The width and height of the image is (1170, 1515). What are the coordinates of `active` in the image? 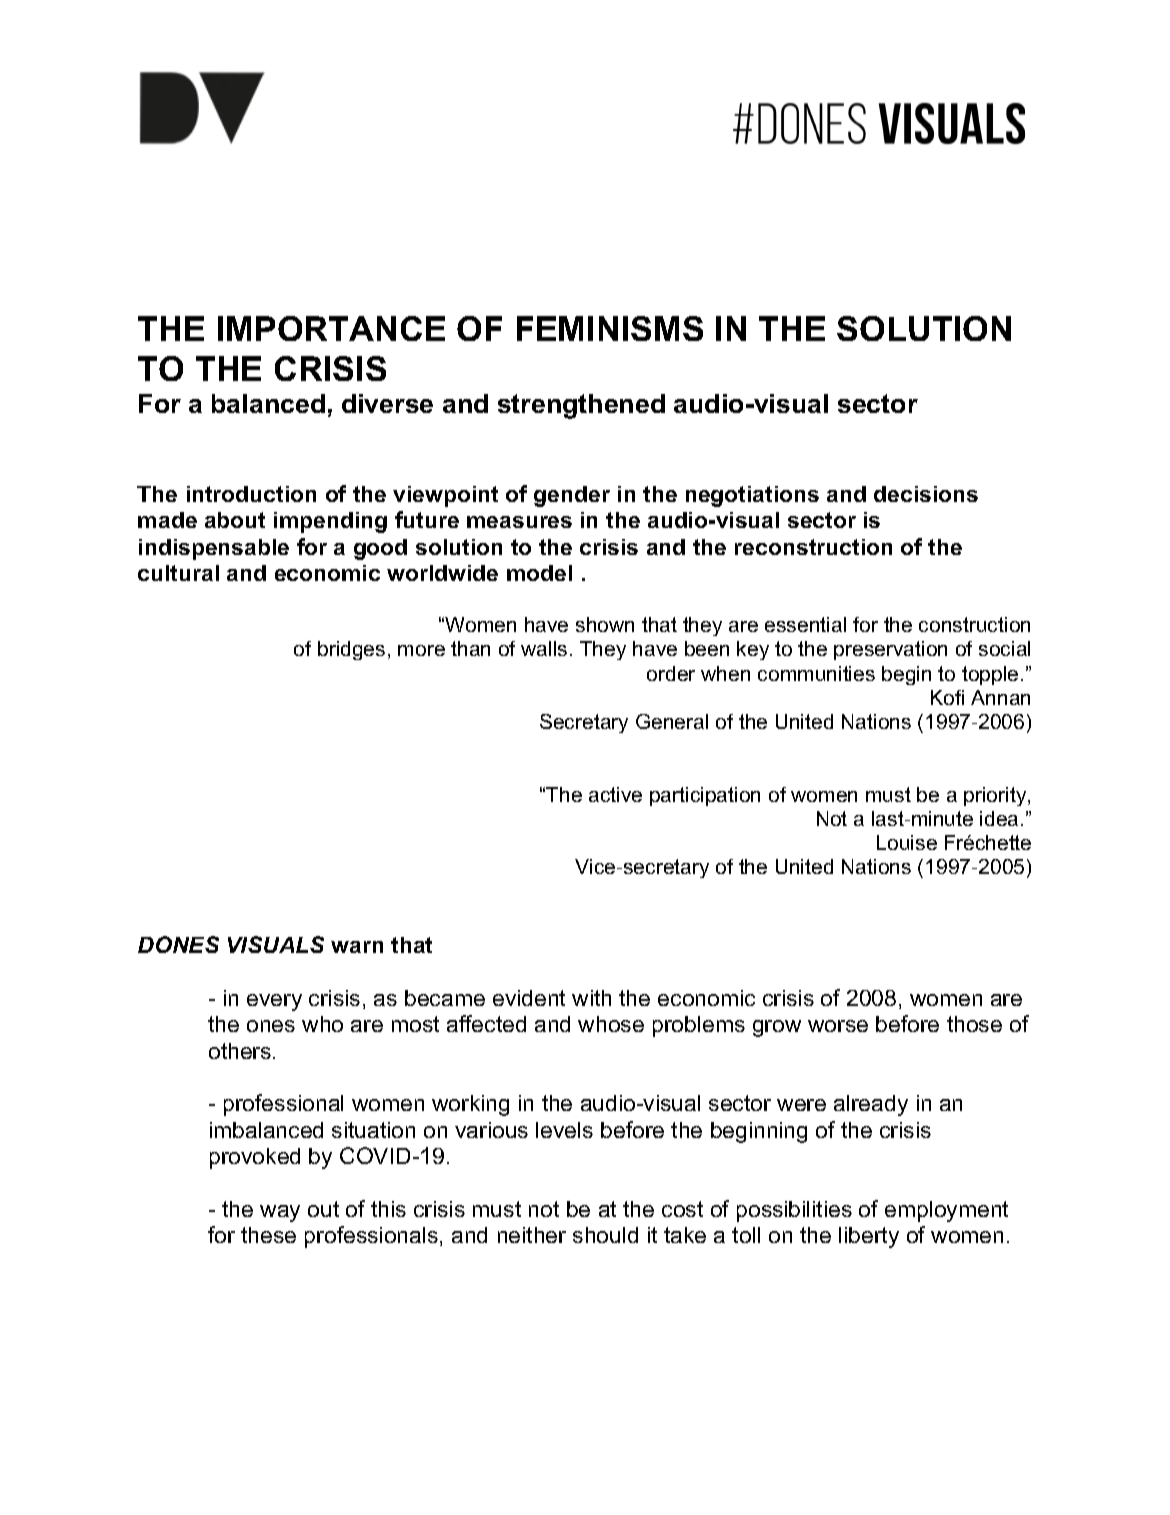 It's located at (615, 794).
